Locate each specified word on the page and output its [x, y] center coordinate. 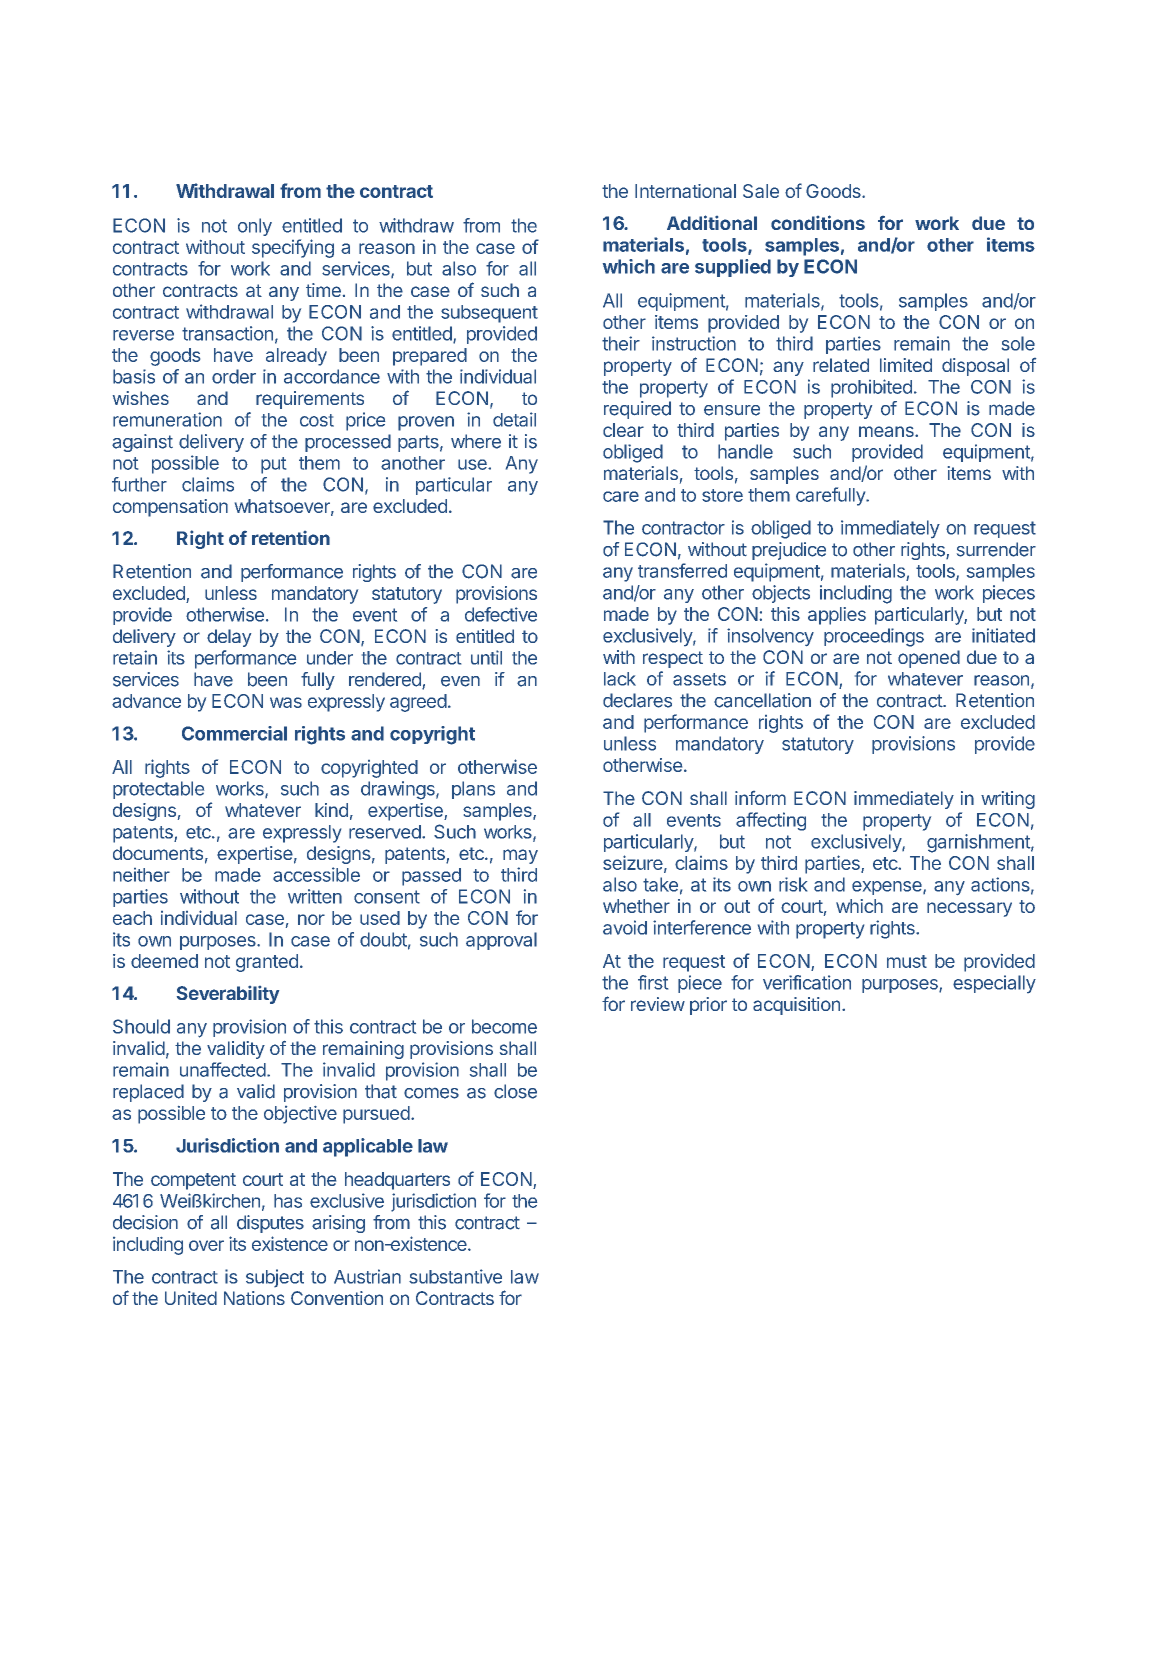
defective [501, 614]
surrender [996, 549]
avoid [625, 927]
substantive [455, 1276]
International [685, 191]
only [255, 227]
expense [888, 888]
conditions [818, 222]
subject [275, 1278]
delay [229, 638]
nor [311, 919]
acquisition [796, 1006]
